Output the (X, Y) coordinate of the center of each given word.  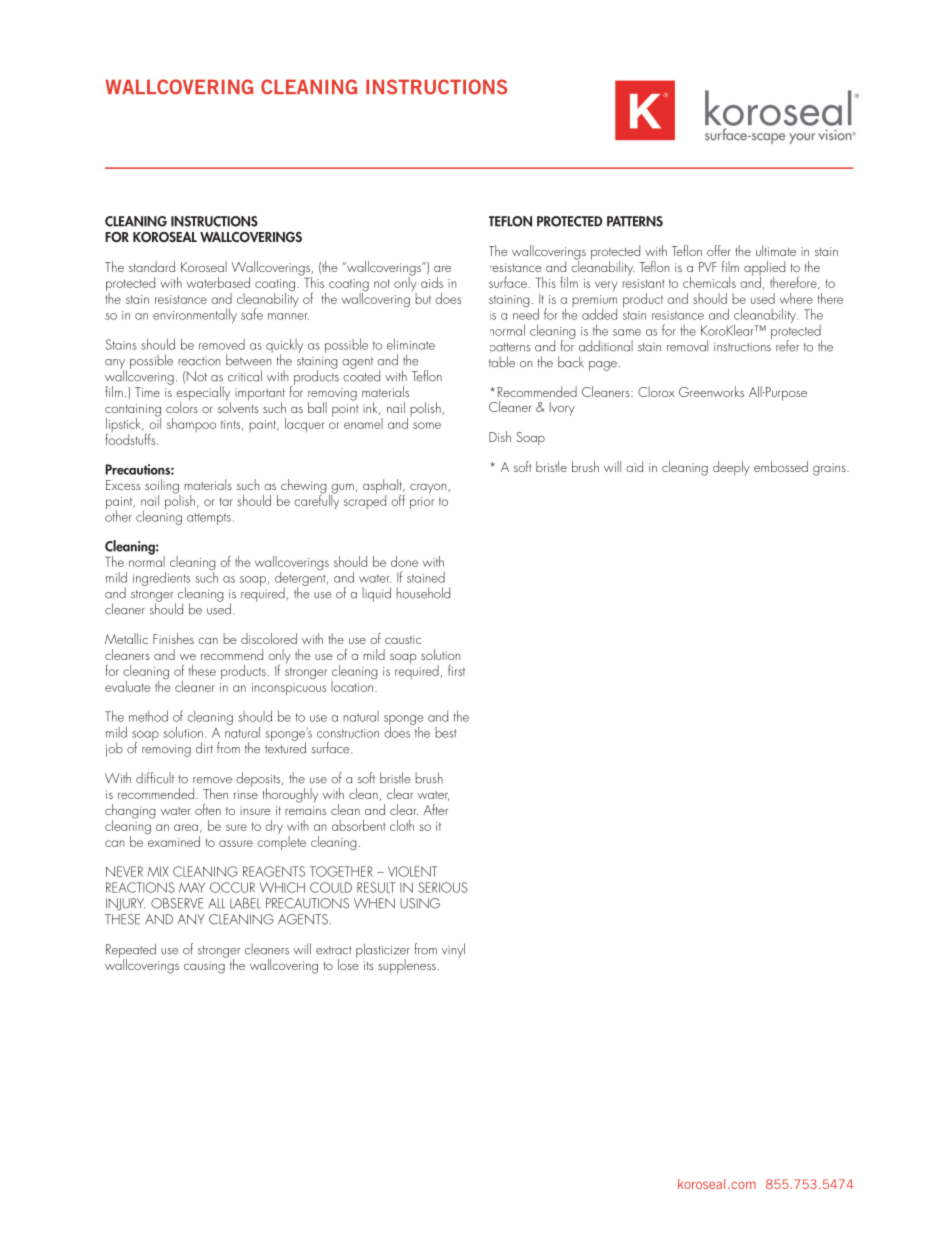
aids (432, 282)
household (423, 593)
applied (764, 269)
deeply (731, 468)
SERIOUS (443, 887)
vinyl (453, 950)
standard (152, 266)
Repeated (131, 951)
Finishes (173, 638)
